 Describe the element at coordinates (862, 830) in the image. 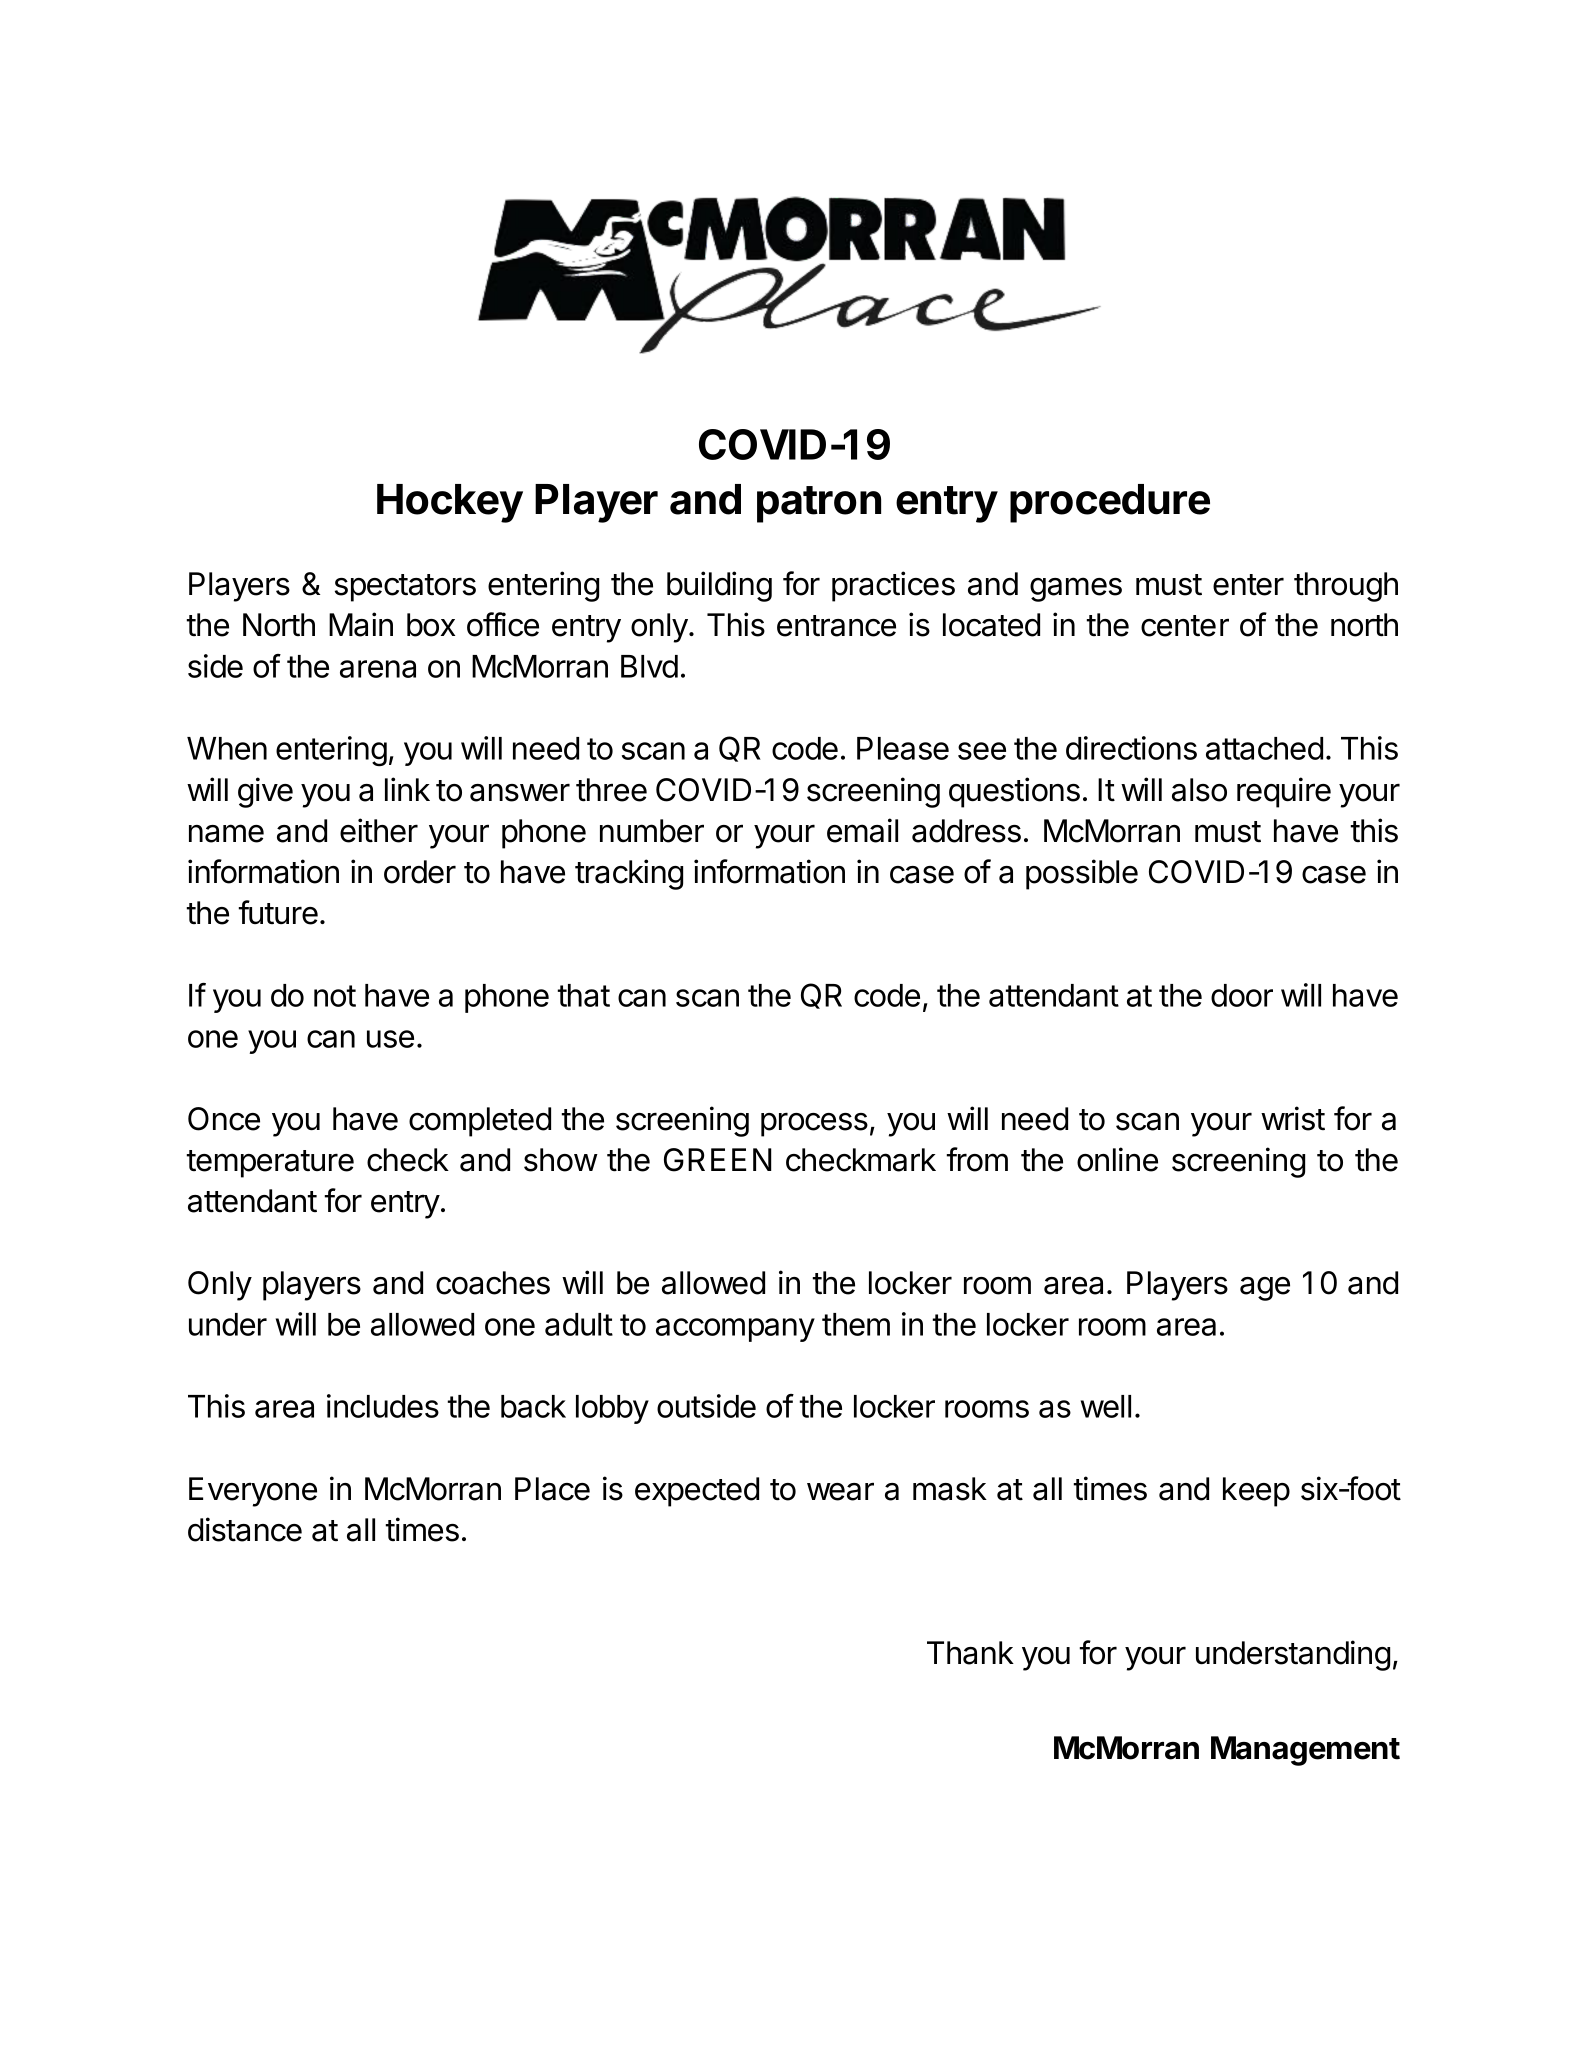

I see `email` at that location.
